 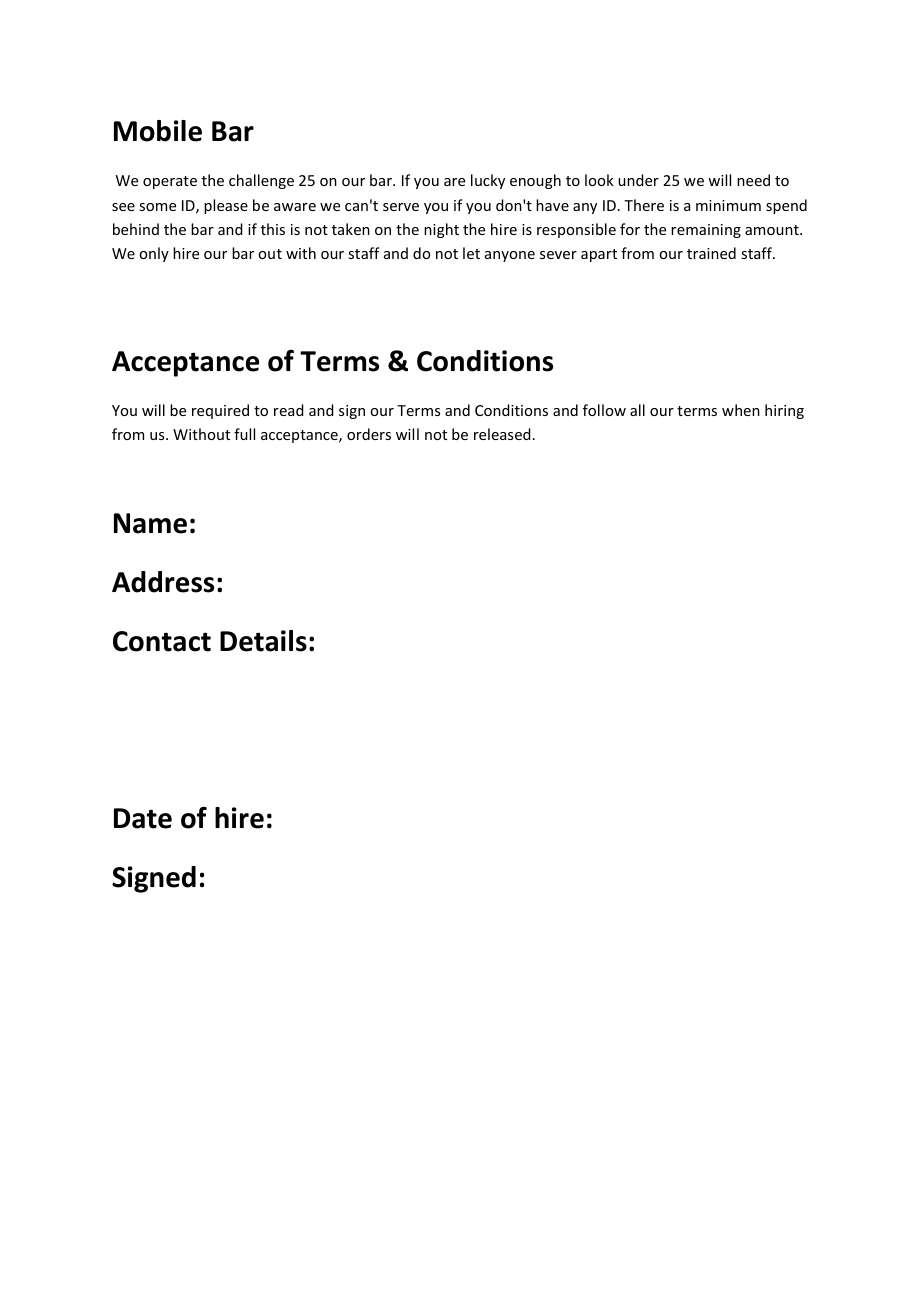 I want to click on released, so click(x=502, y=434).
